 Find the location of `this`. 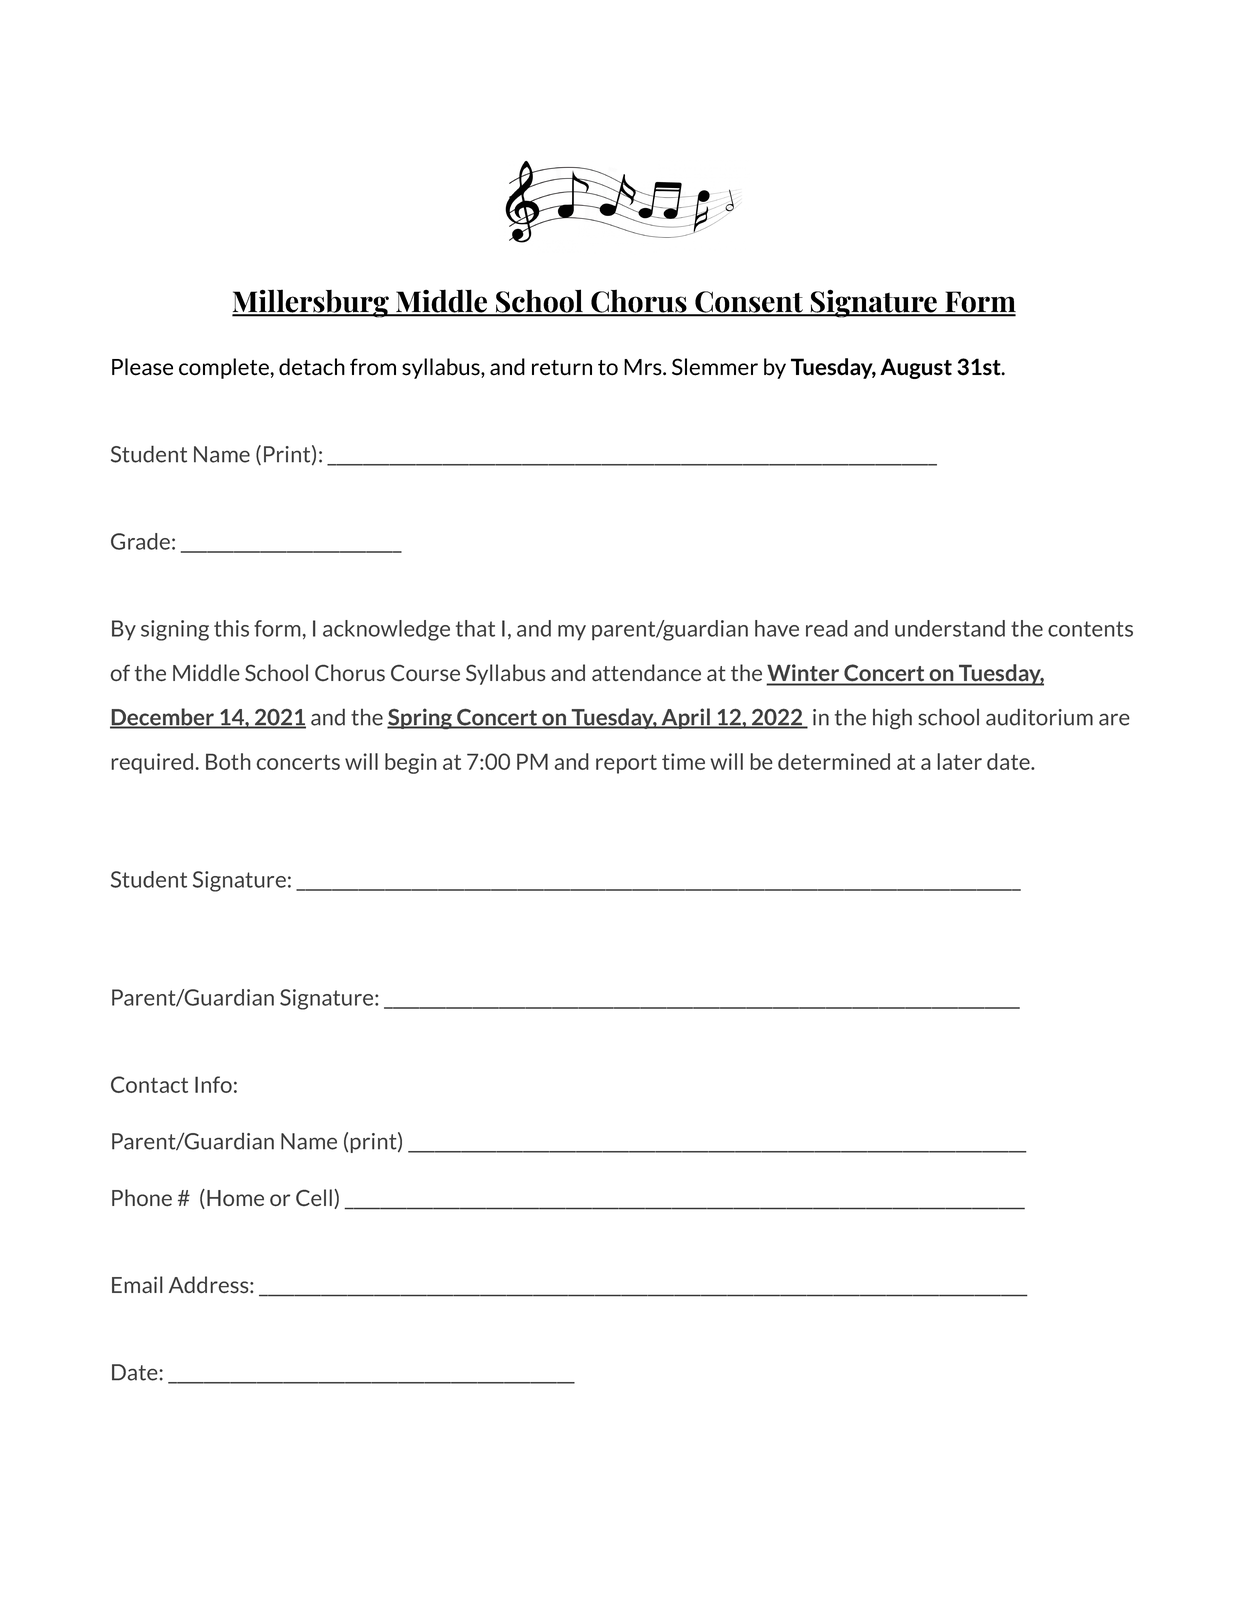

this is located at coordinates (231, 628).
